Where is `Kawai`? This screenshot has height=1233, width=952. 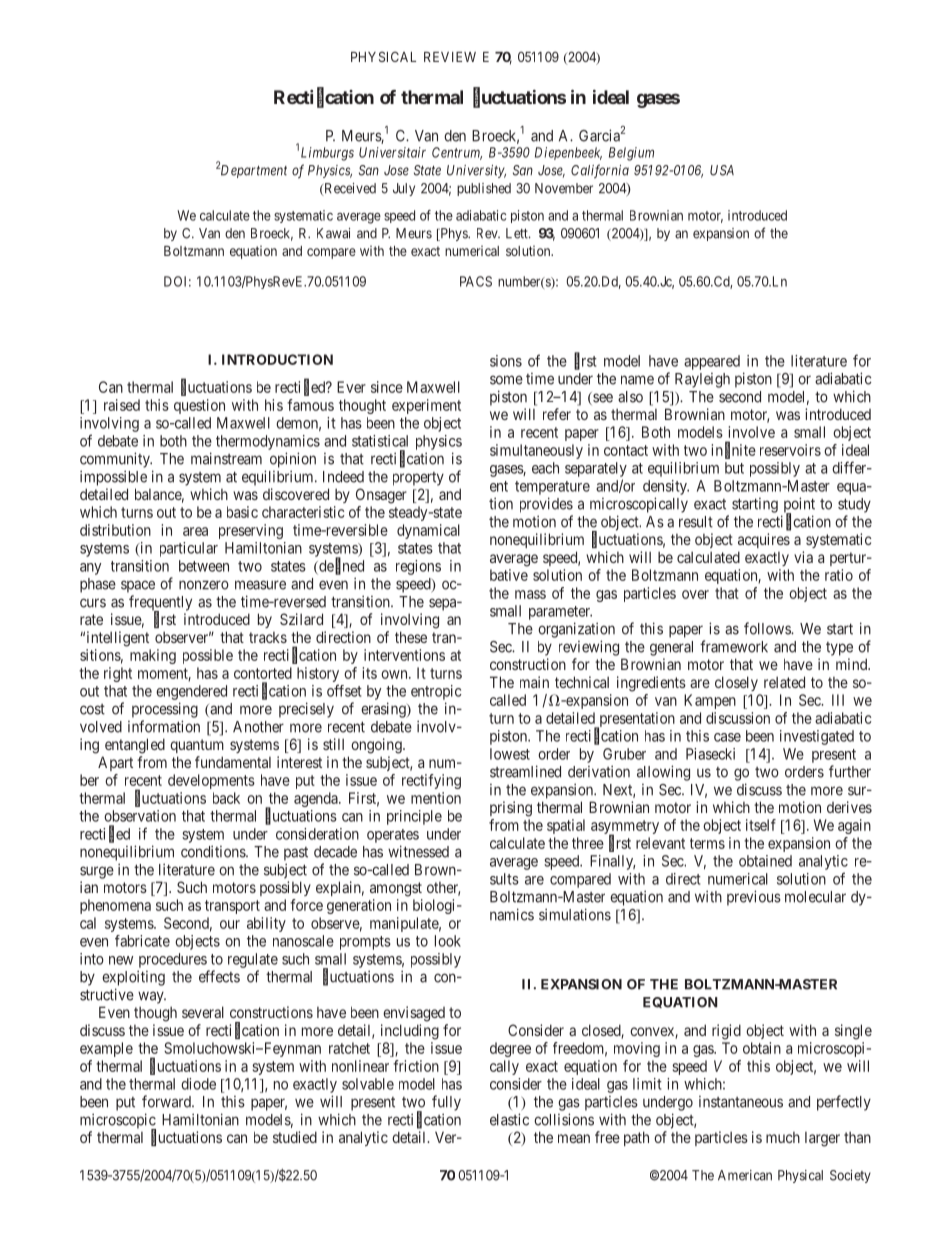
Kawai is located at coordinates (333, 233).
